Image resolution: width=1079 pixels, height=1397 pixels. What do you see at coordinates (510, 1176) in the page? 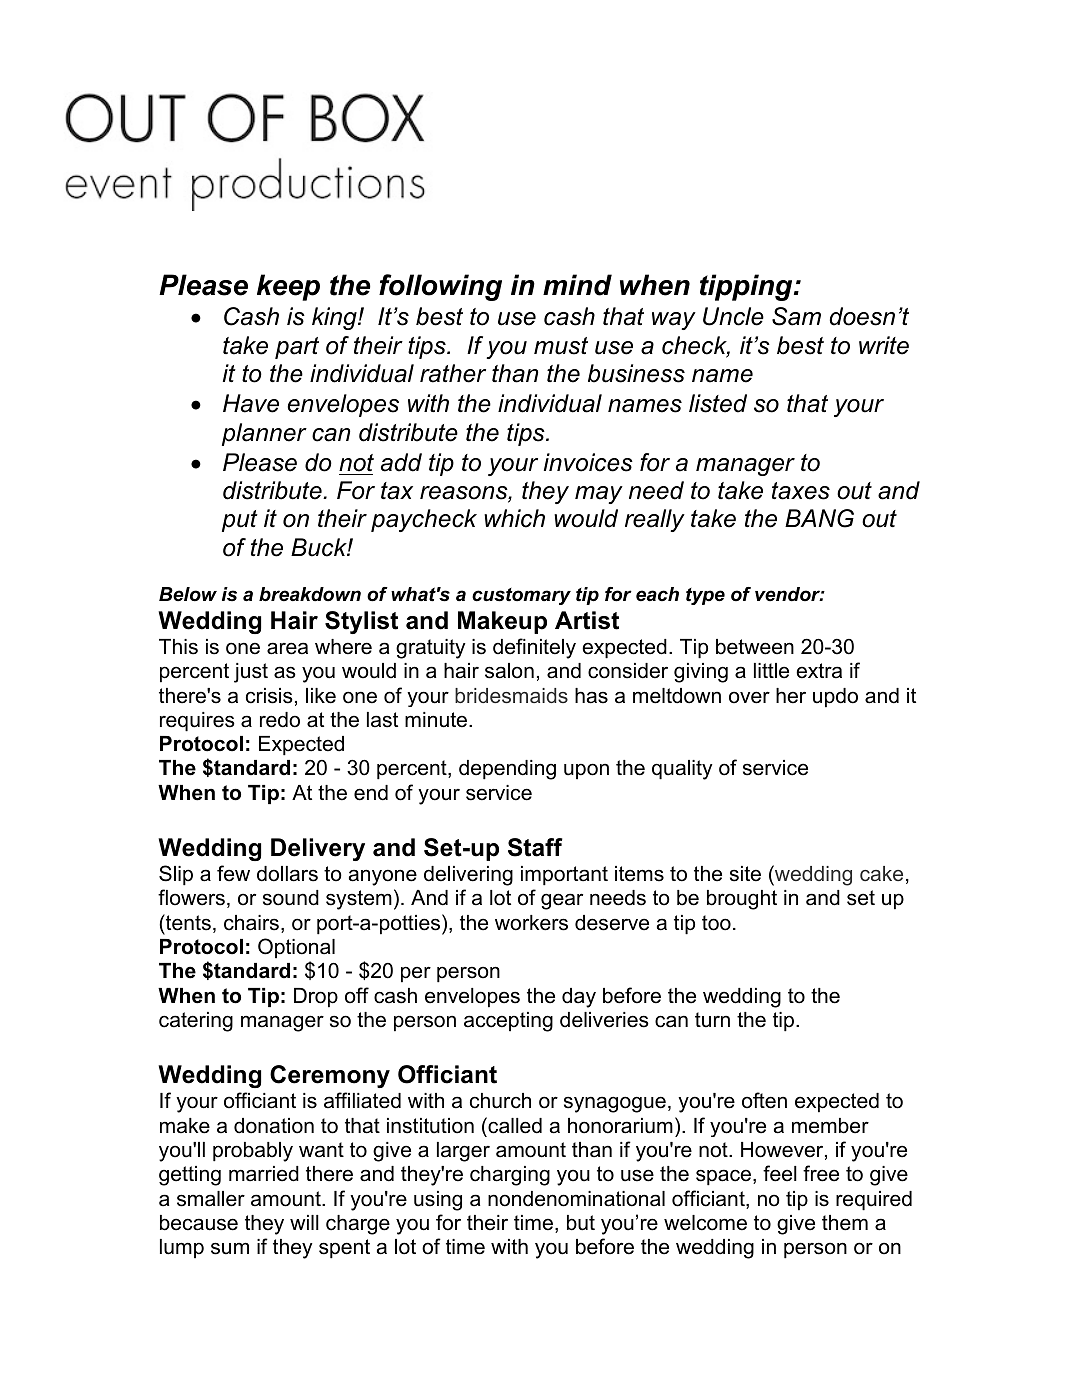
I see `charging` at bounding box center [510, 1176].
